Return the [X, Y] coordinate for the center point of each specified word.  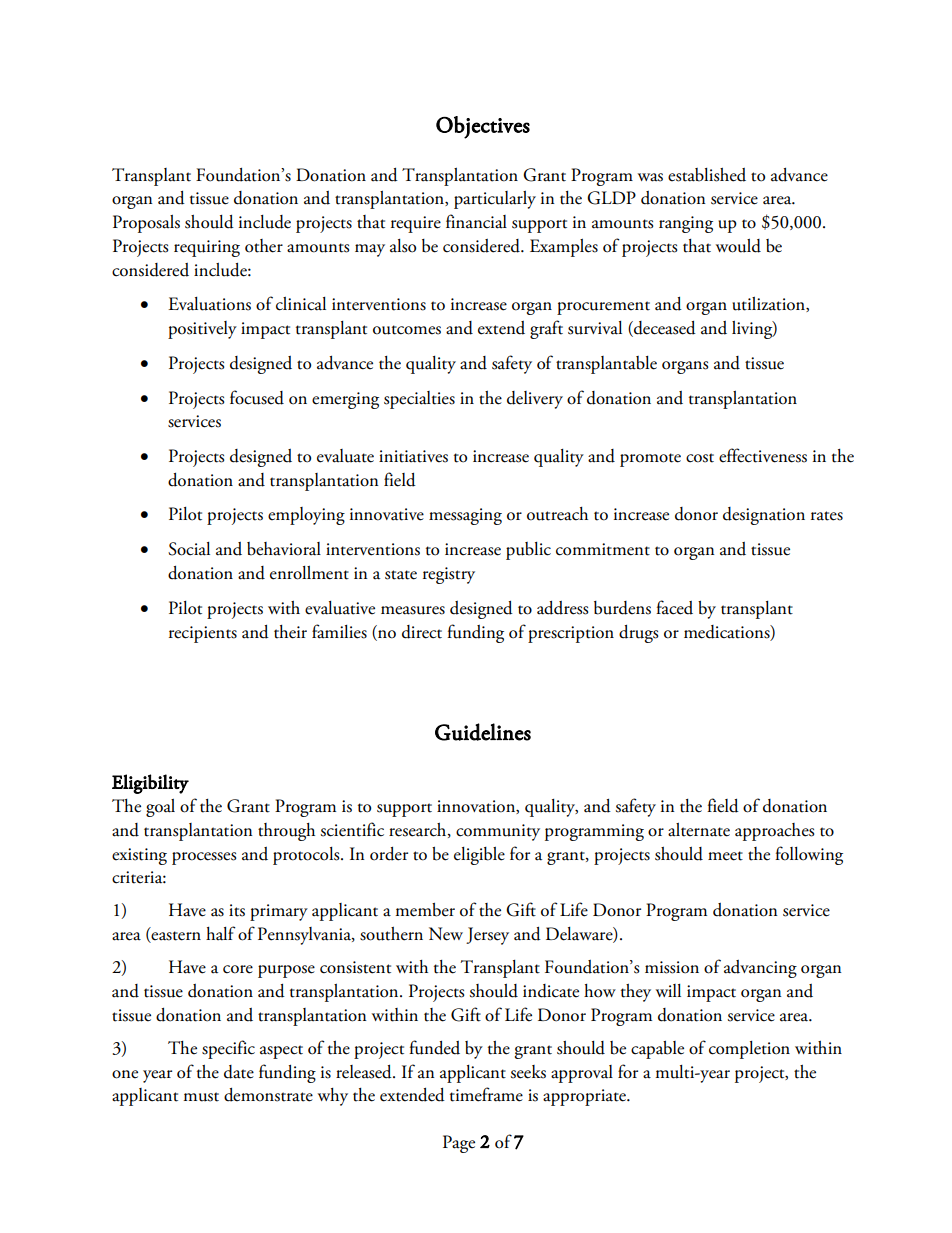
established [707, 175]
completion [749, 1050]
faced [674, 607]
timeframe [486, 1094]
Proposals [146, 224]
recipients [203, 634]
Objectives [483, 127]
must [201, 1097]
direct [422, 632]
